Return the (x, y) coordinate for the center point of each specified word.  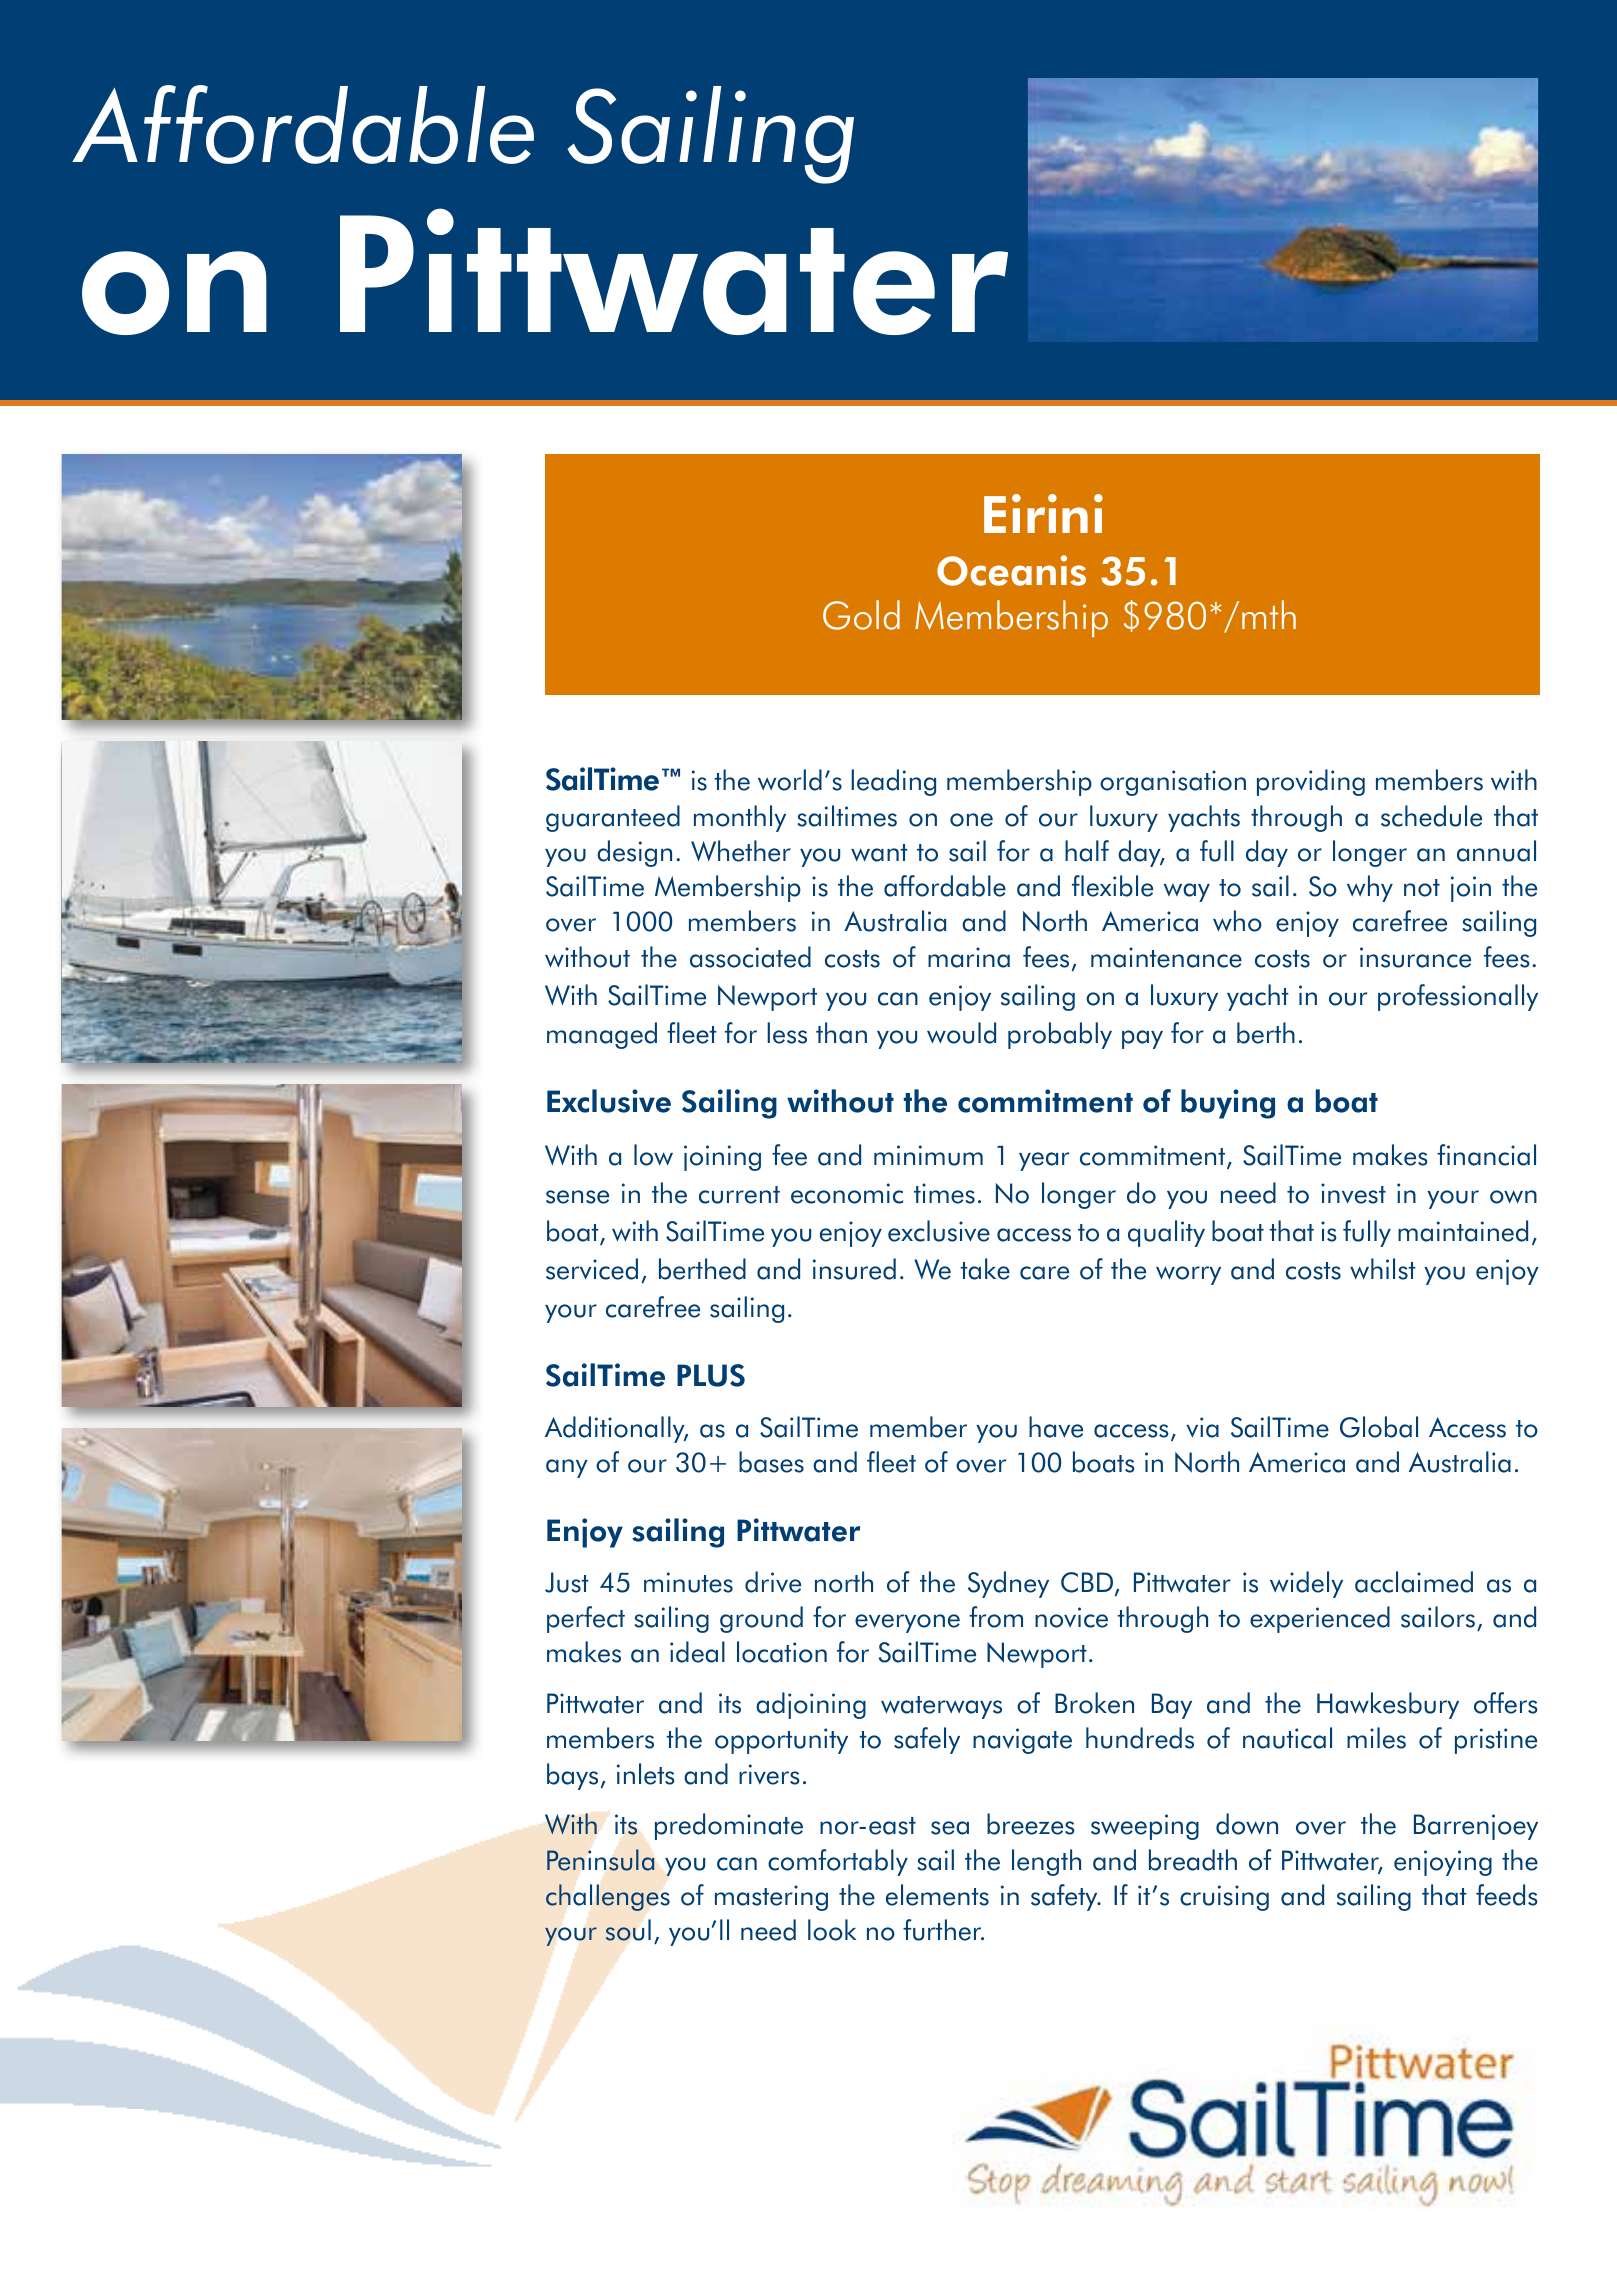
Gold (861, 615)
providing (1311, 782)
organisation (1173, 783)
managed (602, 1035)
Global (1379, 1427)
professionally (1458, 997)
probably (1060, 1035)
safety (1065, 1897)
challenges (608, 1897)
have (1056, 1427)
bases (771, 1462)
